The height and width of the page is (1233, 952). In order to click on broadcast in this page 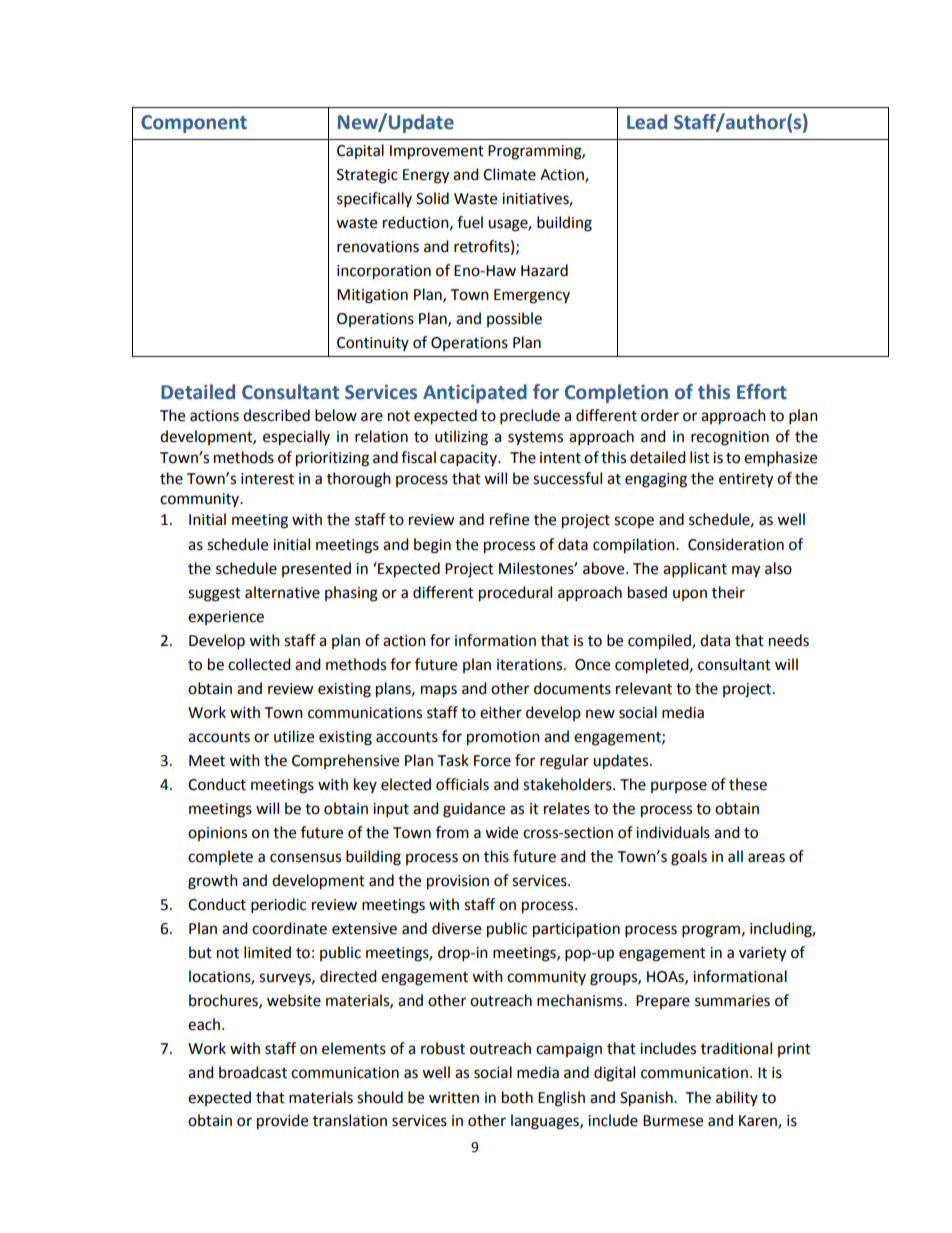, I will do `click(253, 1072)`.
